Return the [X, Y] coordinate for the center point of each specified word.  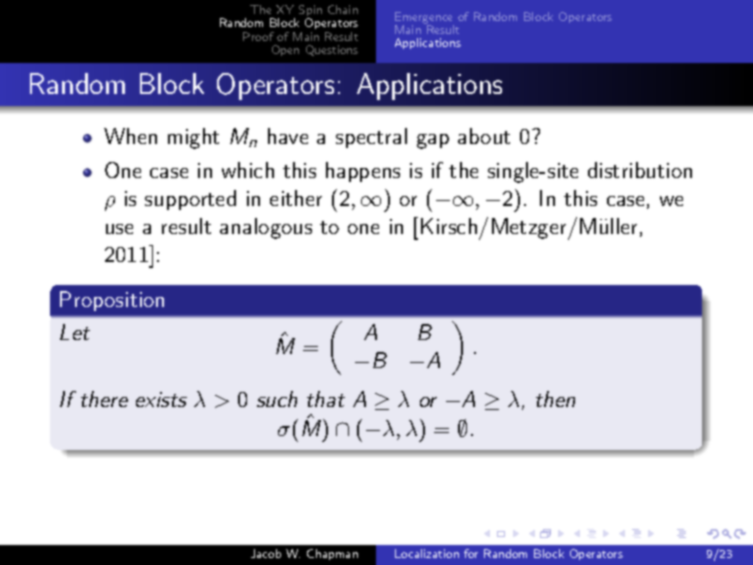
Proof [258, 36]
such [277, 399]
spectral [371, 138]
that [326, 399]
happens [363, 172]
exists [161, 399]
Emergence [424, 19]
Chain [343, 9]
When [130, 136]
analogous [266, 228]
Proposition [112, 301]
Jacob [266, 553]
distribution [640, 170]
